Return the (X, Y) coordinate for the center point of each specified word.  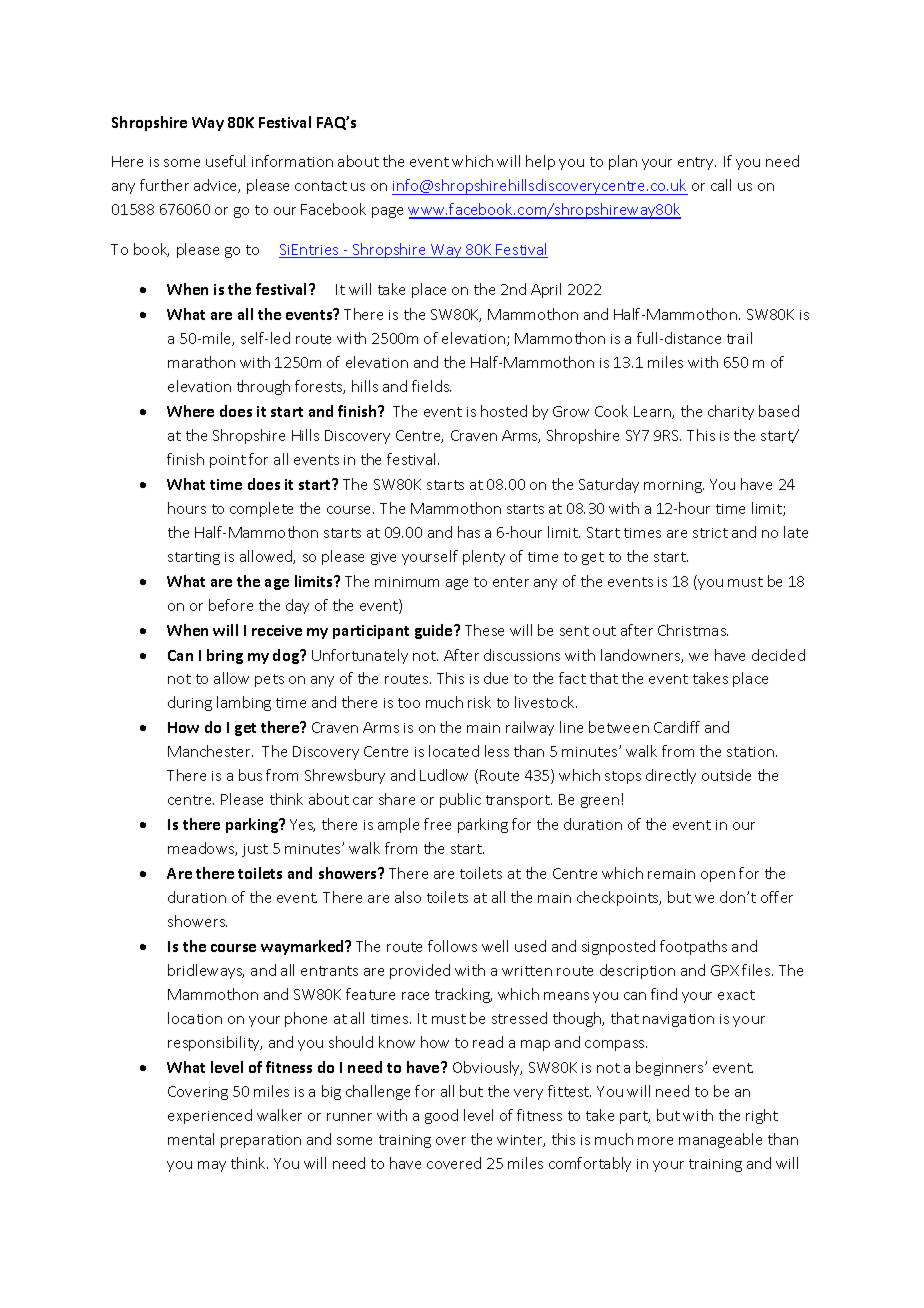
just (255, 850)
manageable (720, 1140)
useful (225, 161)
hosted (504, 411)
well (495, 946)
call (721, 185)
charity (731, 412)
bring (225, 656)
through (263, 387)
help (540, 162)
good (441, 1116)
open (718, 876)
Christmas (693, 630)
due (496, 678)
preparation (261, 1141)
